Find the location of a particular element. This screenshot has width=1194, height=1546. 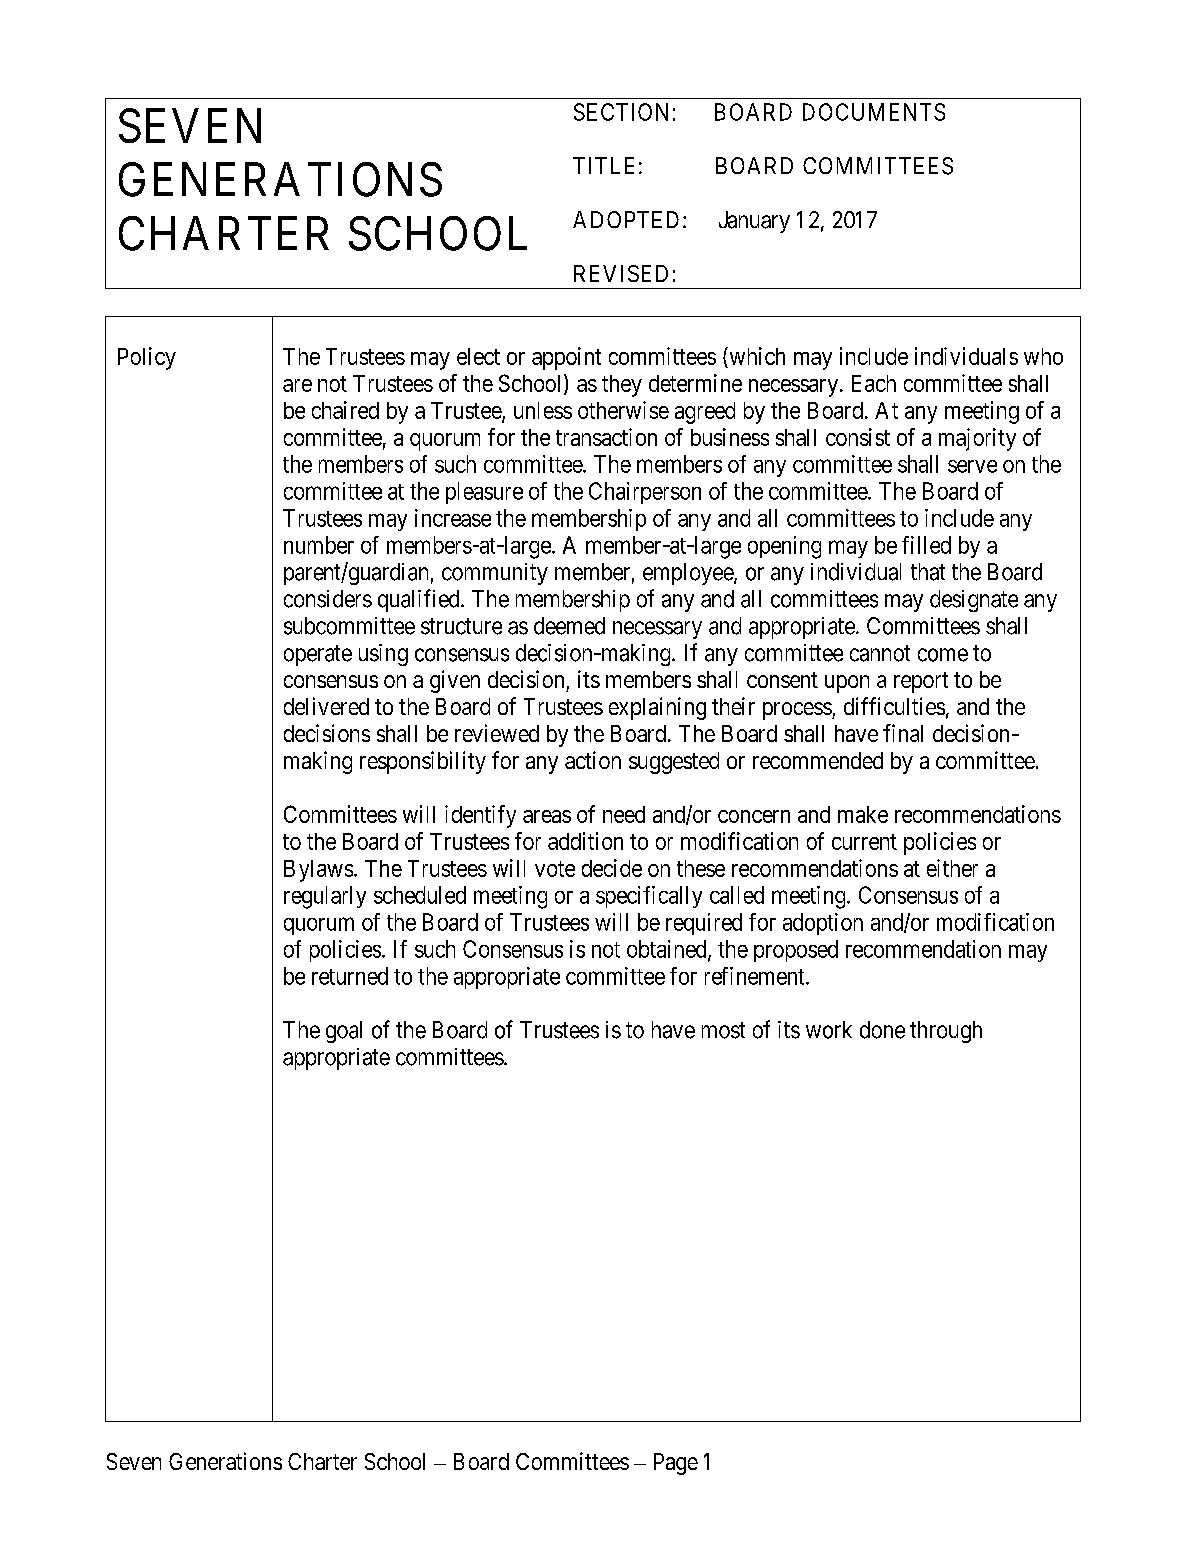

through is located at coordinates (946, 1032).
